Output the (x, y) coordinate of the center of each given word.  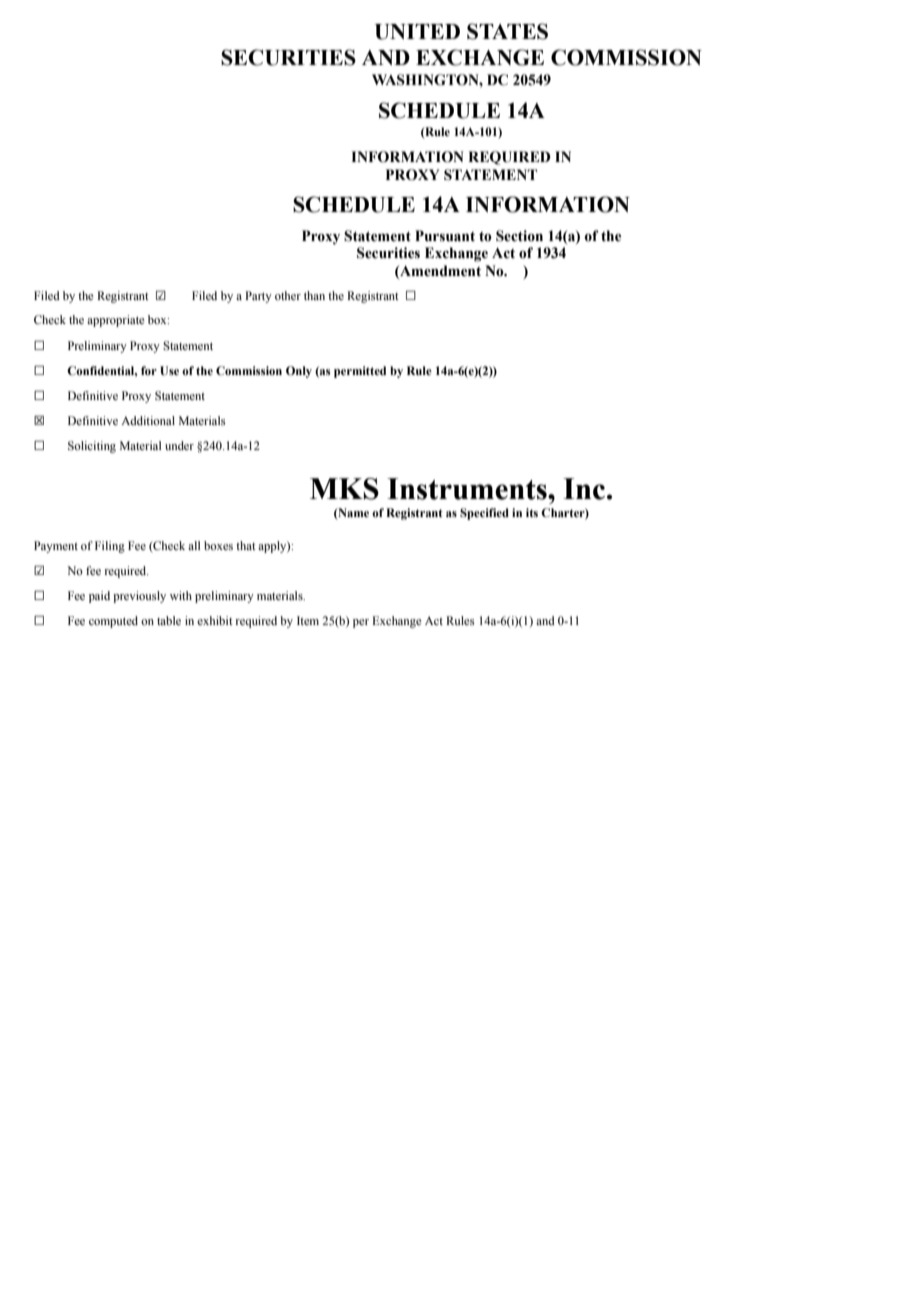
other (288, 295)
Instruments (468, 489)
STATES (507, 31)
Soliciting (92, 447)
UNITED (417, 32)
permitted (360, 372)
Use (169, 371)
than (314, 295)
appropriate (115, 321)
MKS (344, 489)
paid (99, 597)
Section (519, 236)
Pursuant (445, 236)
